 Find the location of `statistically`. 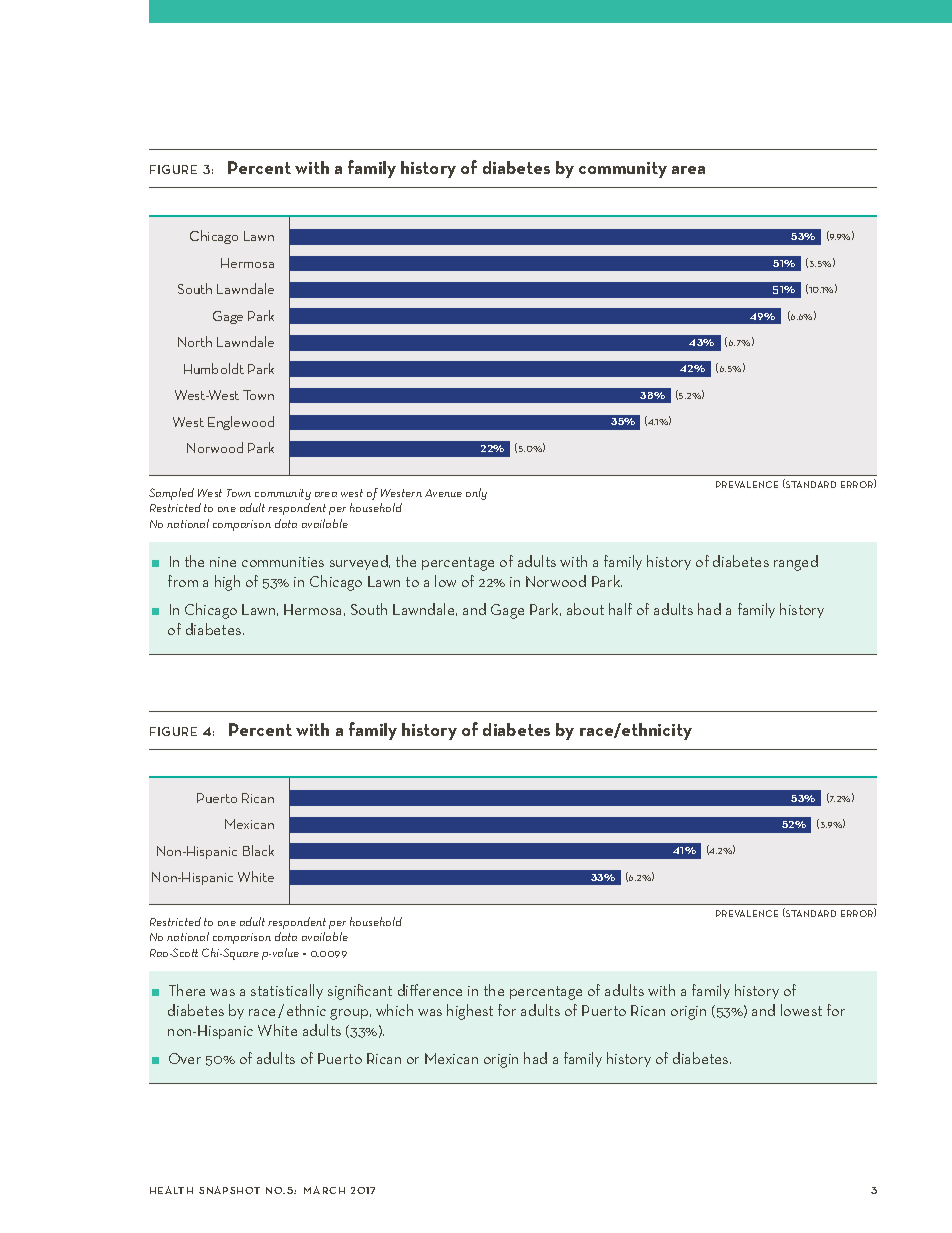

statistically is located at coordinates (287, 991).
